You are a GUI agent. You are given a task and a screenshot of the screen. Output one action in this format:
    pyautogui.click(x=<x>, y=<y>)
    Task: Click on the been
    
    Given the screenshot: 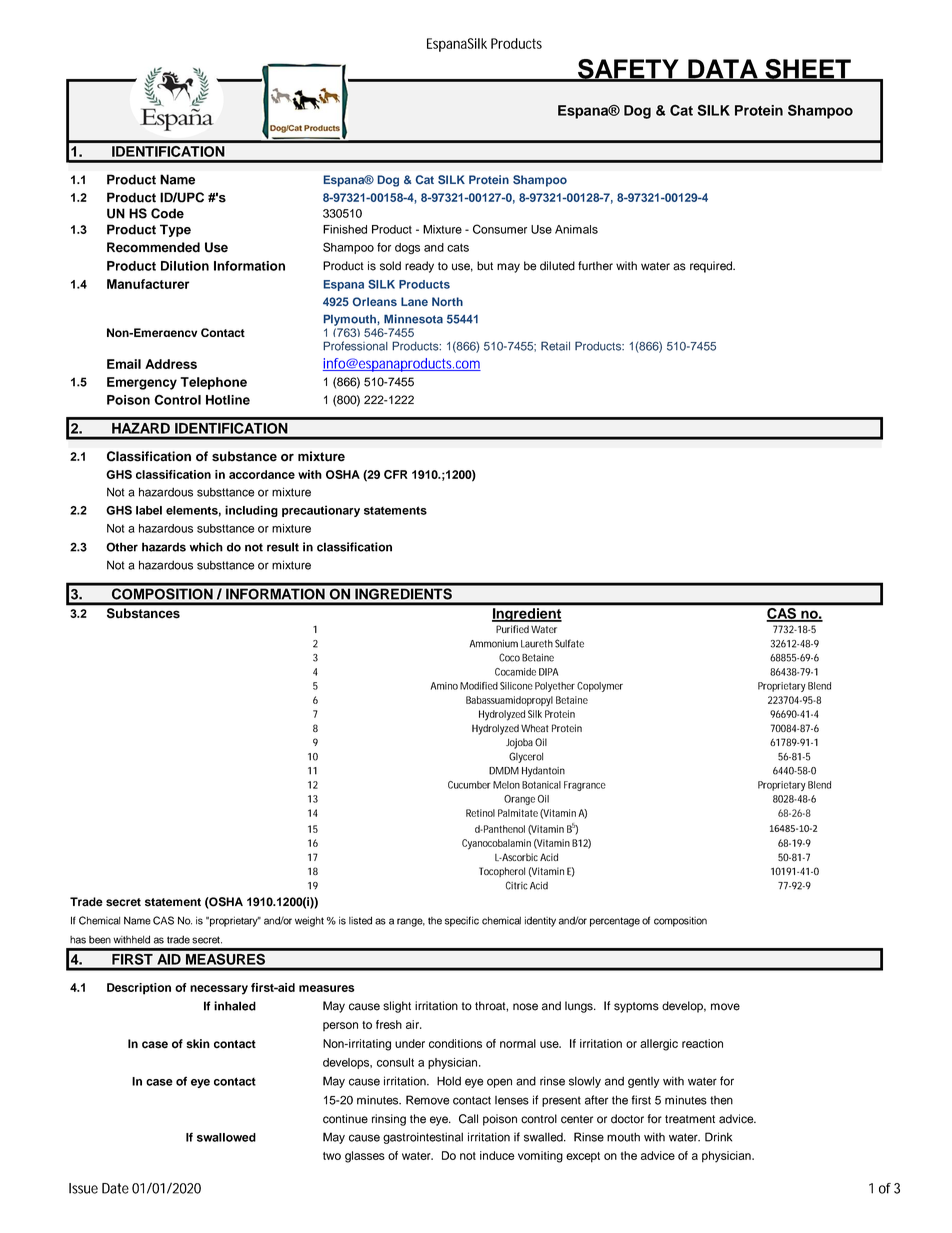 What is the action you would take?
    pyautogui.click(x=100, y=940)
